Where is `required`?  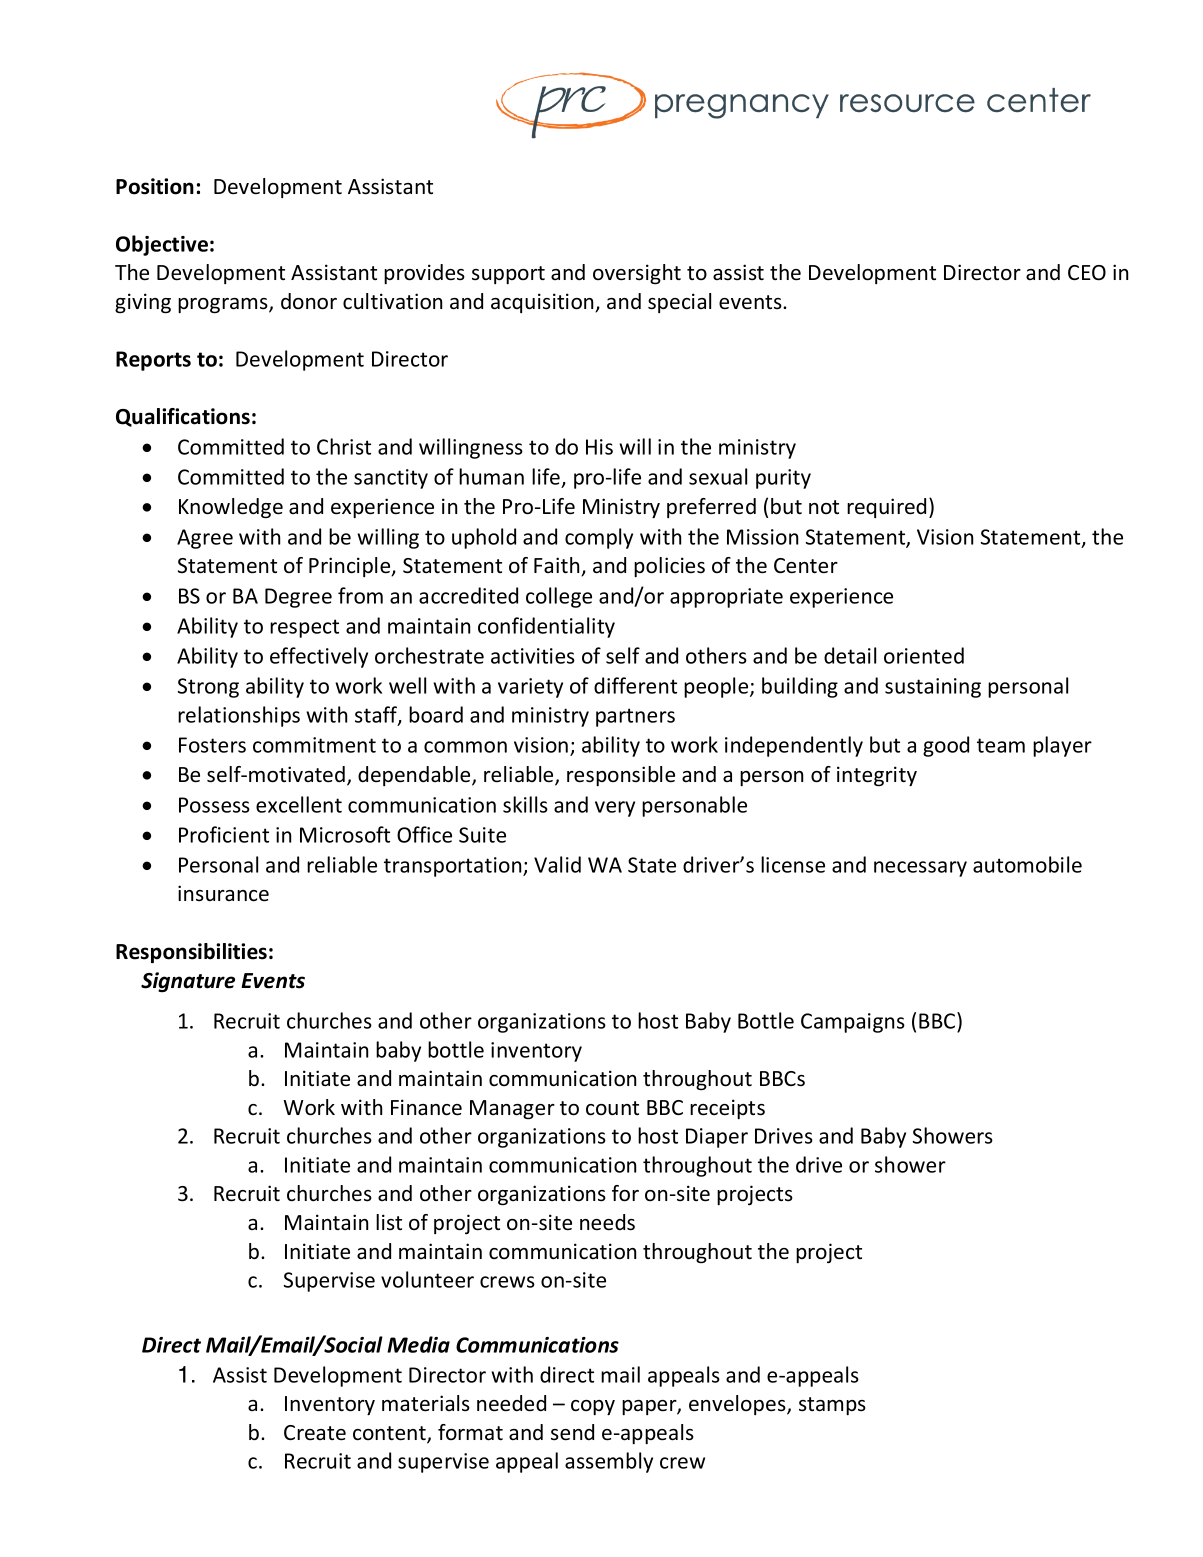 required is located at coordinates (886, 508).
